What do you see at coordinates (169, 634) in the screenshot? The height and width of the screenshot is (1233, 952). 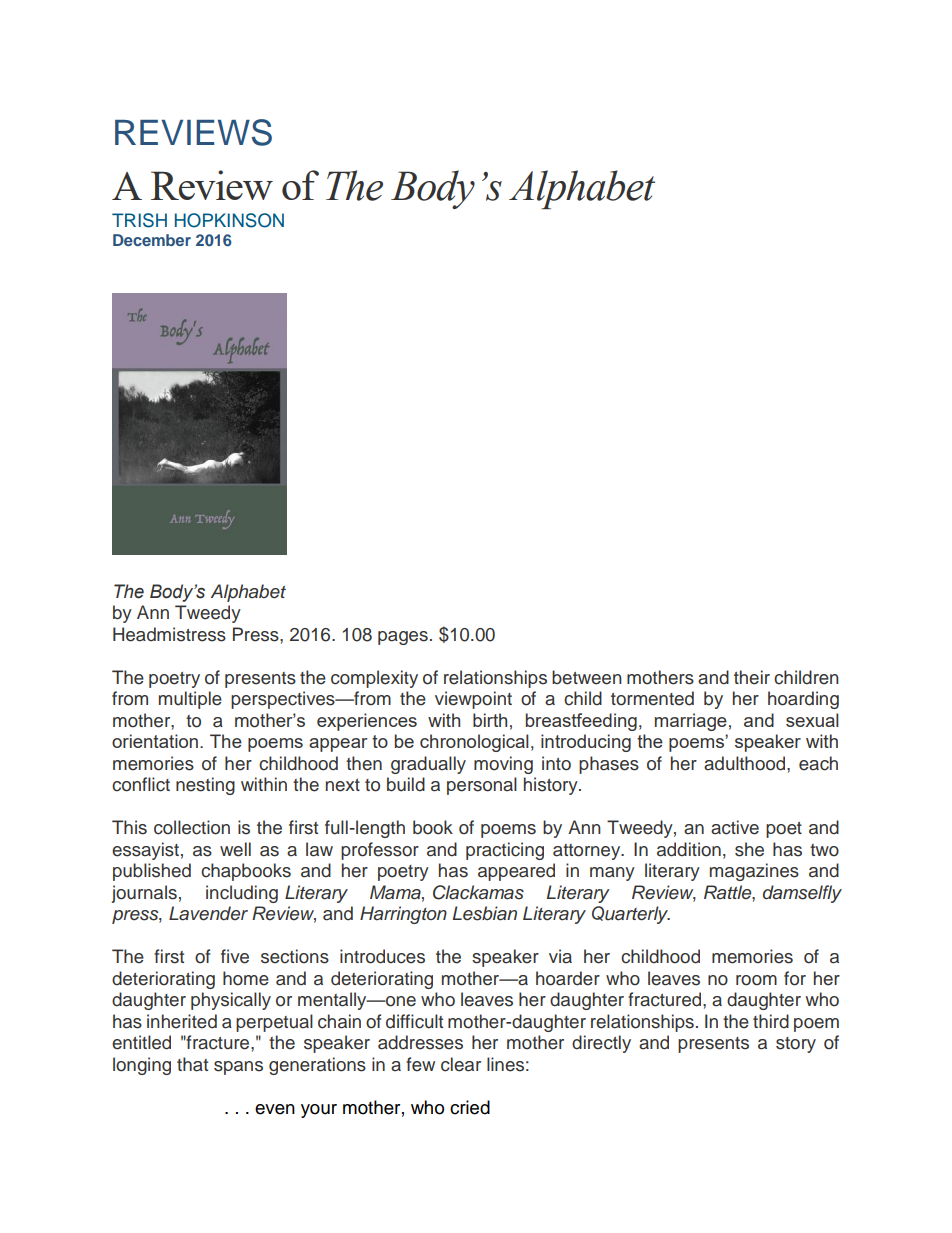 I see `Headmistress` at bounding box center [169, 634].
